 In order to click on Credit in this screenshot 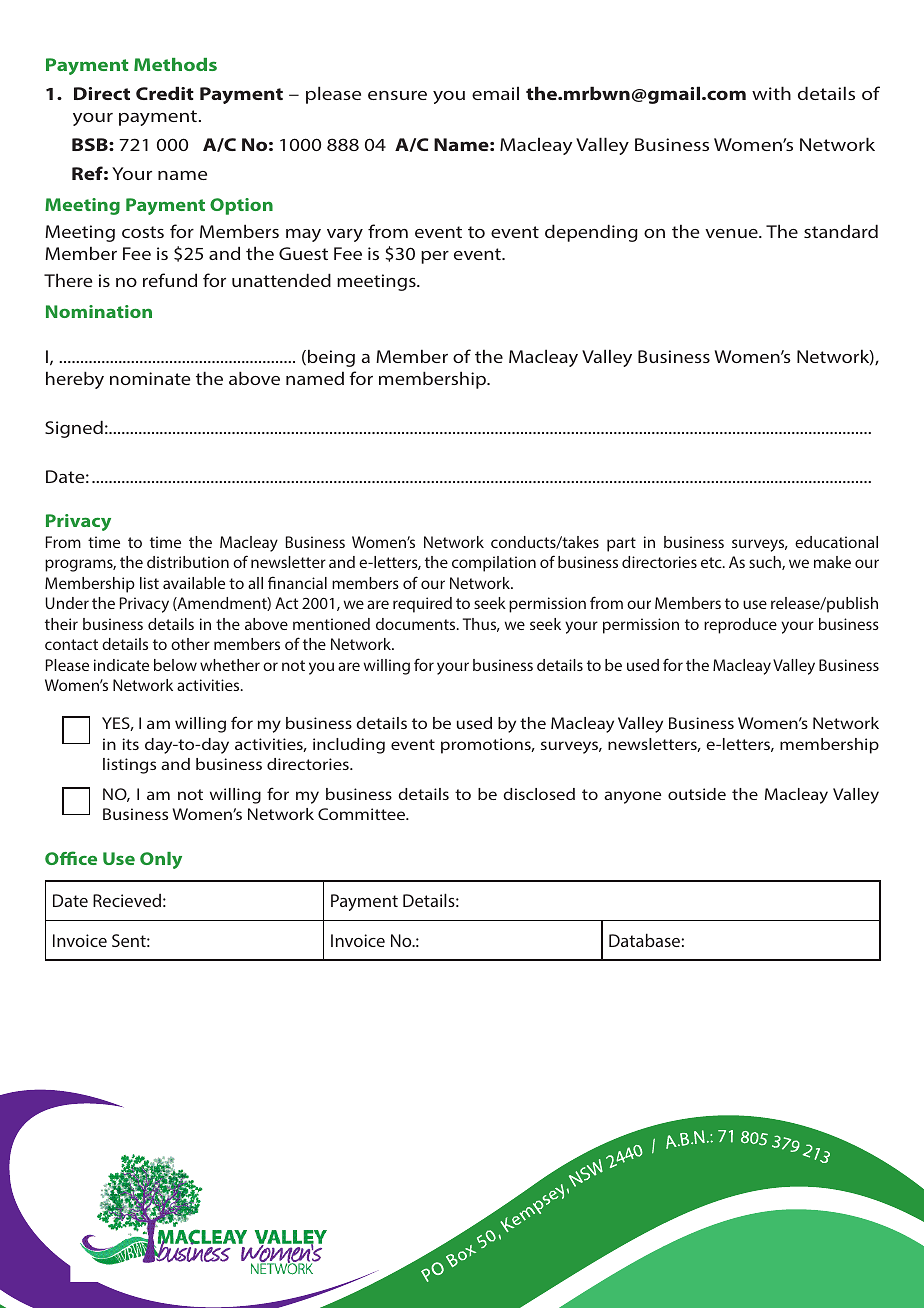, I will do `click(165, 93)`.
